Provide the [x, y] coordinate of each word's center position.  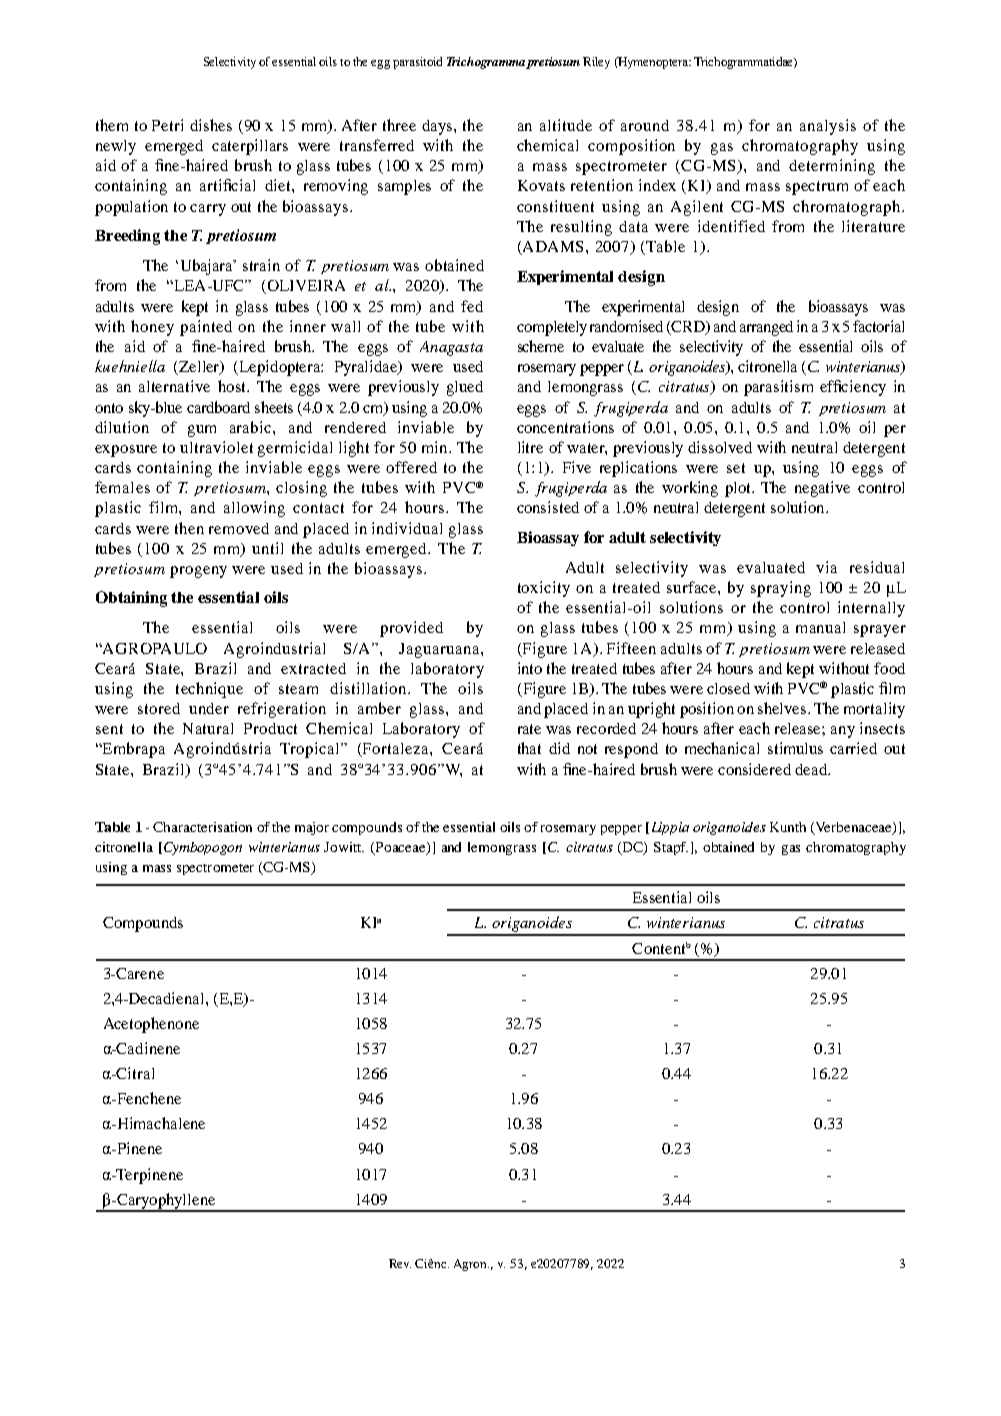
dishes [211, 125]
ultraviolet [216, 447]
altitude [566, 125]
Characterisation [202, 827]
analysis [828, 127]
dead [812, 769]
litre [530, 447]
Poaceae [401, 848]
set [736, 468]
